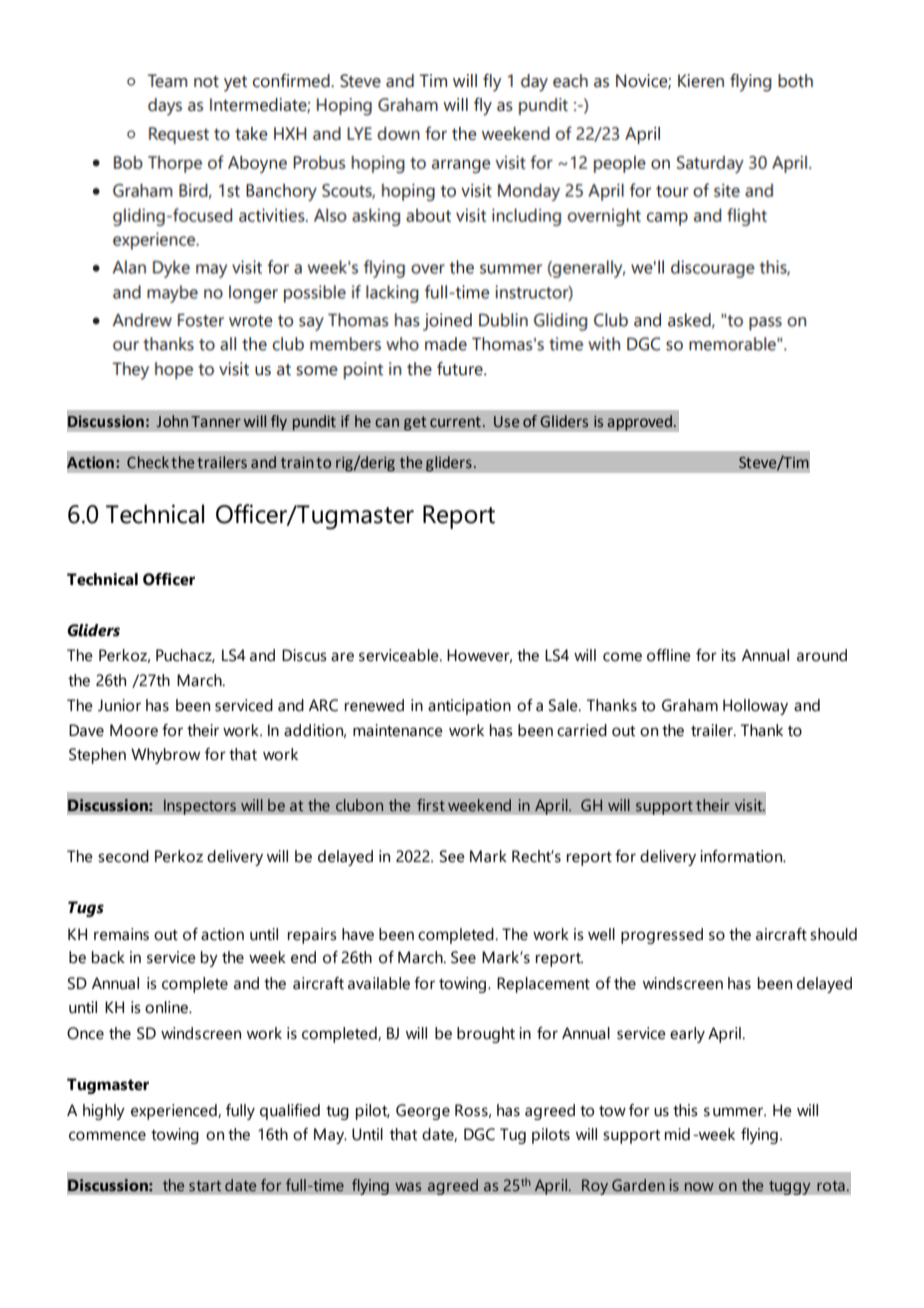 This page has height=1308, width=924. I want to click on current, so click(455, 422).
